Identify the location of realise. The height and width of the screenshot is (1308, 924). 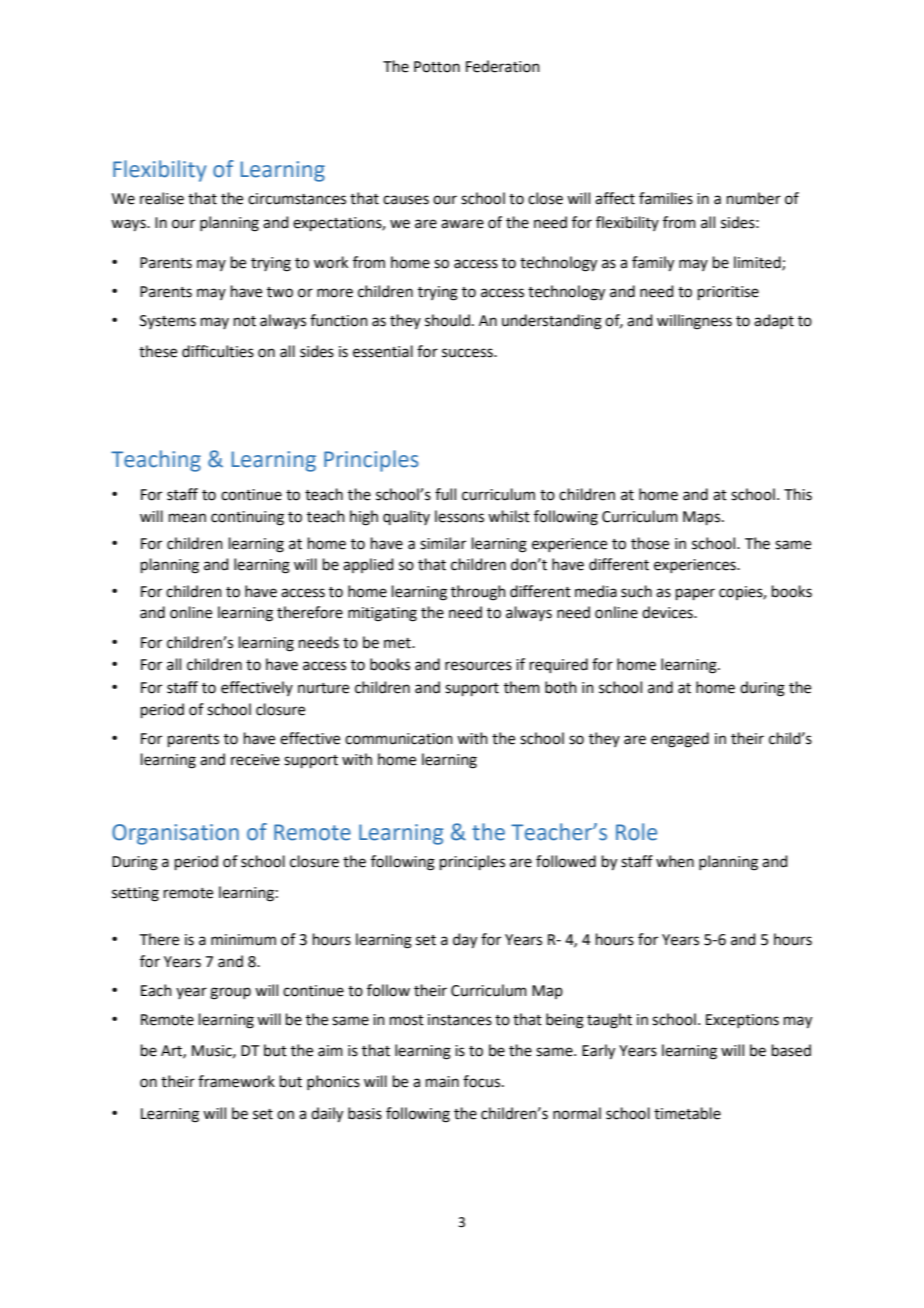
(162, 198).
